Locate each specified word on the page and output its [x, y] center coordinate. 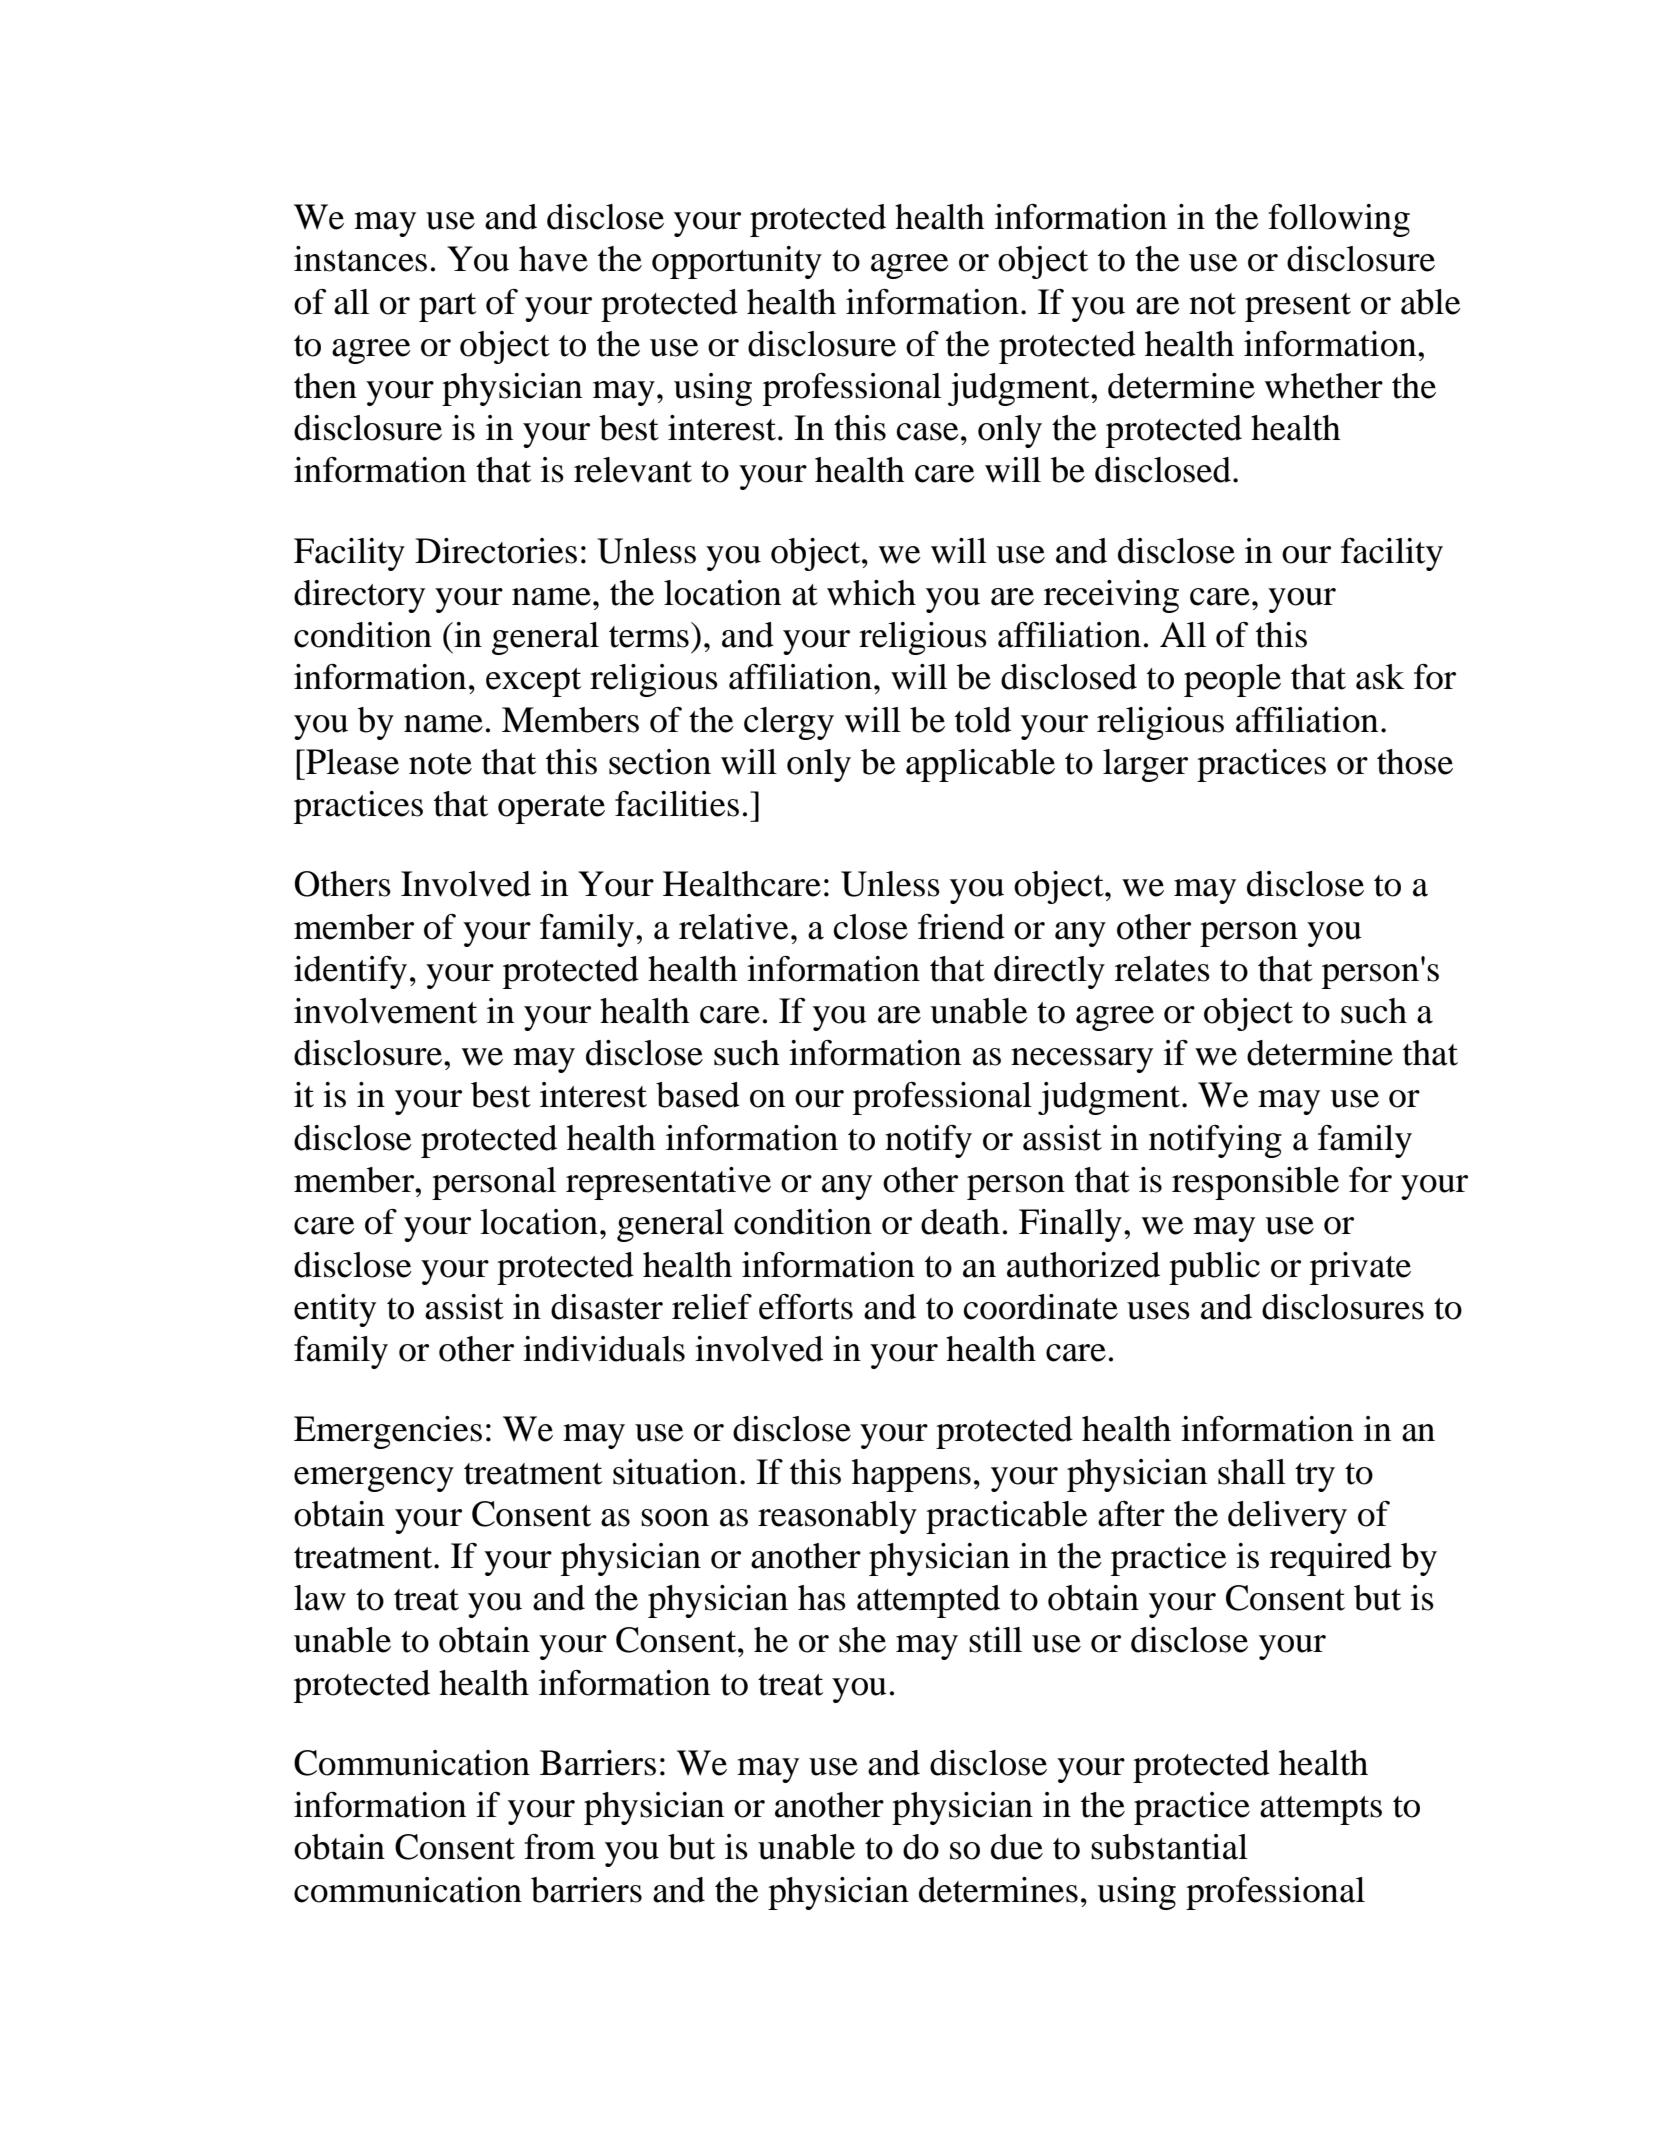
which [871, 593]
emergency [374, 1479]
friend [961, 927]
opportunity [737, 262]
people [1232, 680]
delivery [1287, 1517]
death [960, 1222]
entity [335, 1310]
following [1339, 220]
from [559, 1847]
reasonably [837, 1517]
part [447, 307]
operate [551, 809]
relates [1162, 969]
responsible [1255, 1183]
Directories [496, 551]
